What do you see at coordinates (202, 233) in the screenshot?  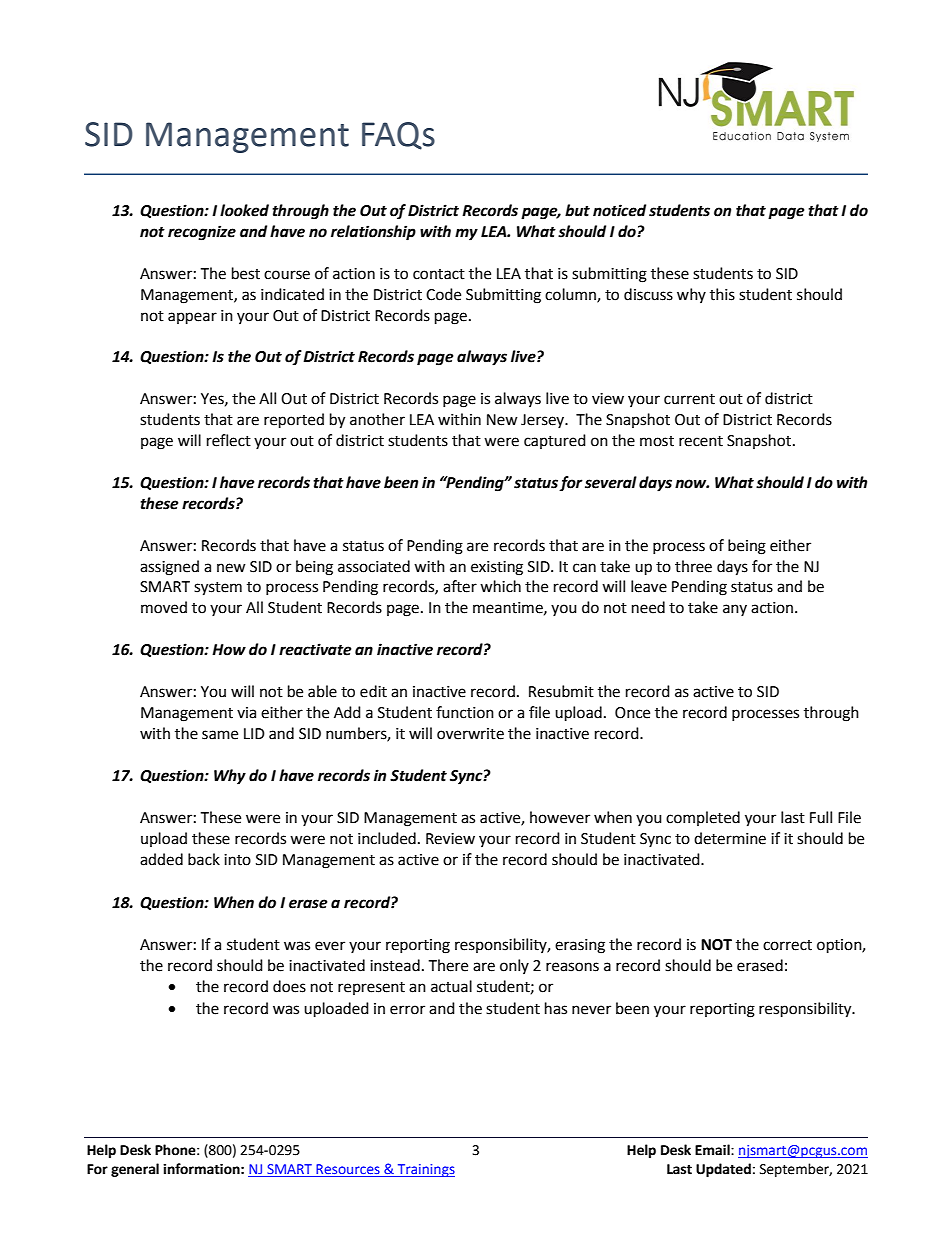 I see `recognize` at bounding box center [202, 233].
